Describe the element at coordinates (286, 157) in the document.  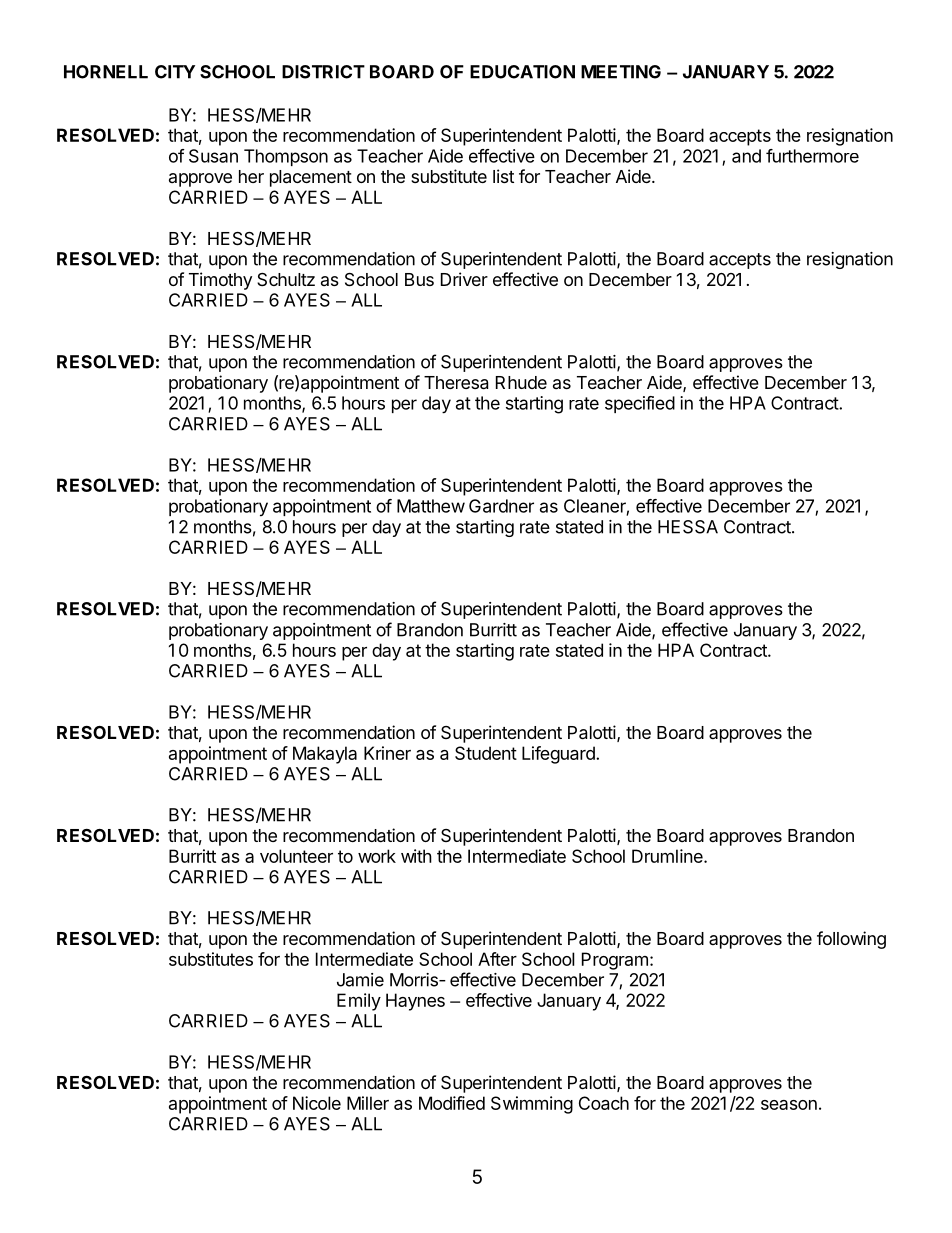
I see `Thompson` at that location.
